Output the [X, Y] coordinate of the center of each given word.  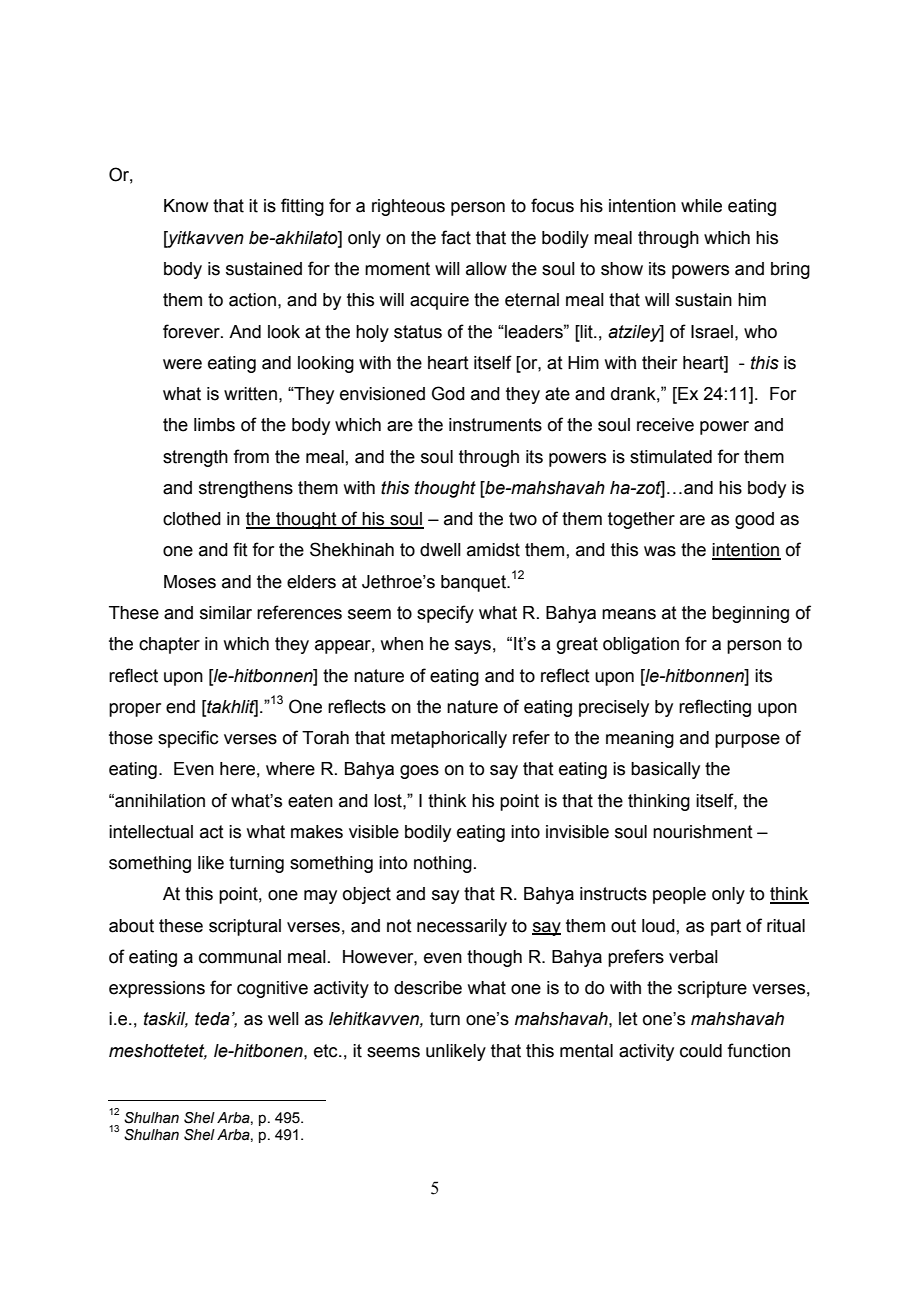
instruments [495, 425]
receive [665, 425]
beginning [750, 614]
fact [456, 237]
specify [445, 614]
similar [226, 613]
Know [186, 206]
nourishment [703, 832]
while [701, 206]
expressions [157, 989]
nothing [443, 864]
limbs [214, 425]
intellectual [151, 832]
